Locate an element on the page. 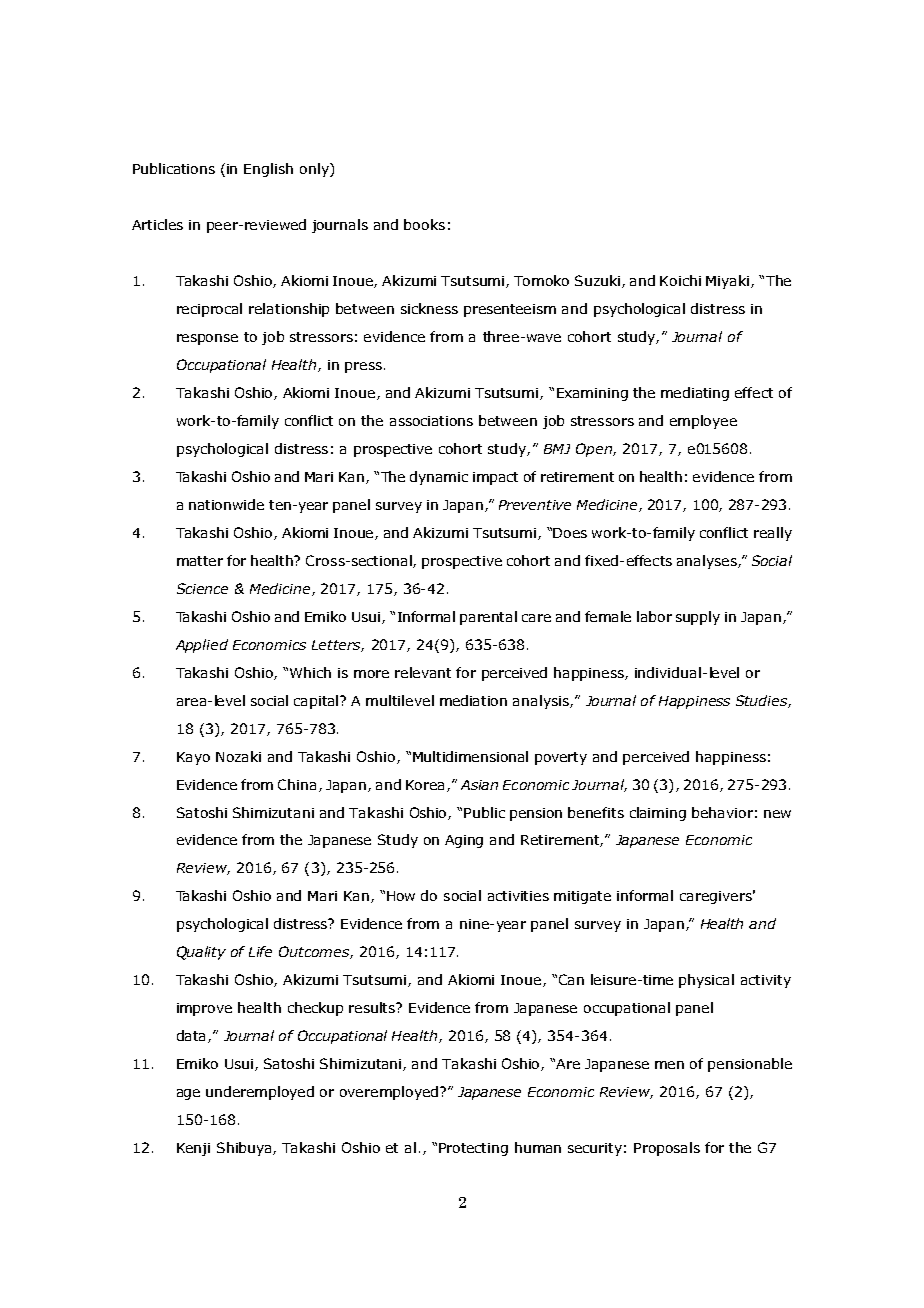 The image size is (924, 1308). Protecting is located at coordinates (473, 1149).
